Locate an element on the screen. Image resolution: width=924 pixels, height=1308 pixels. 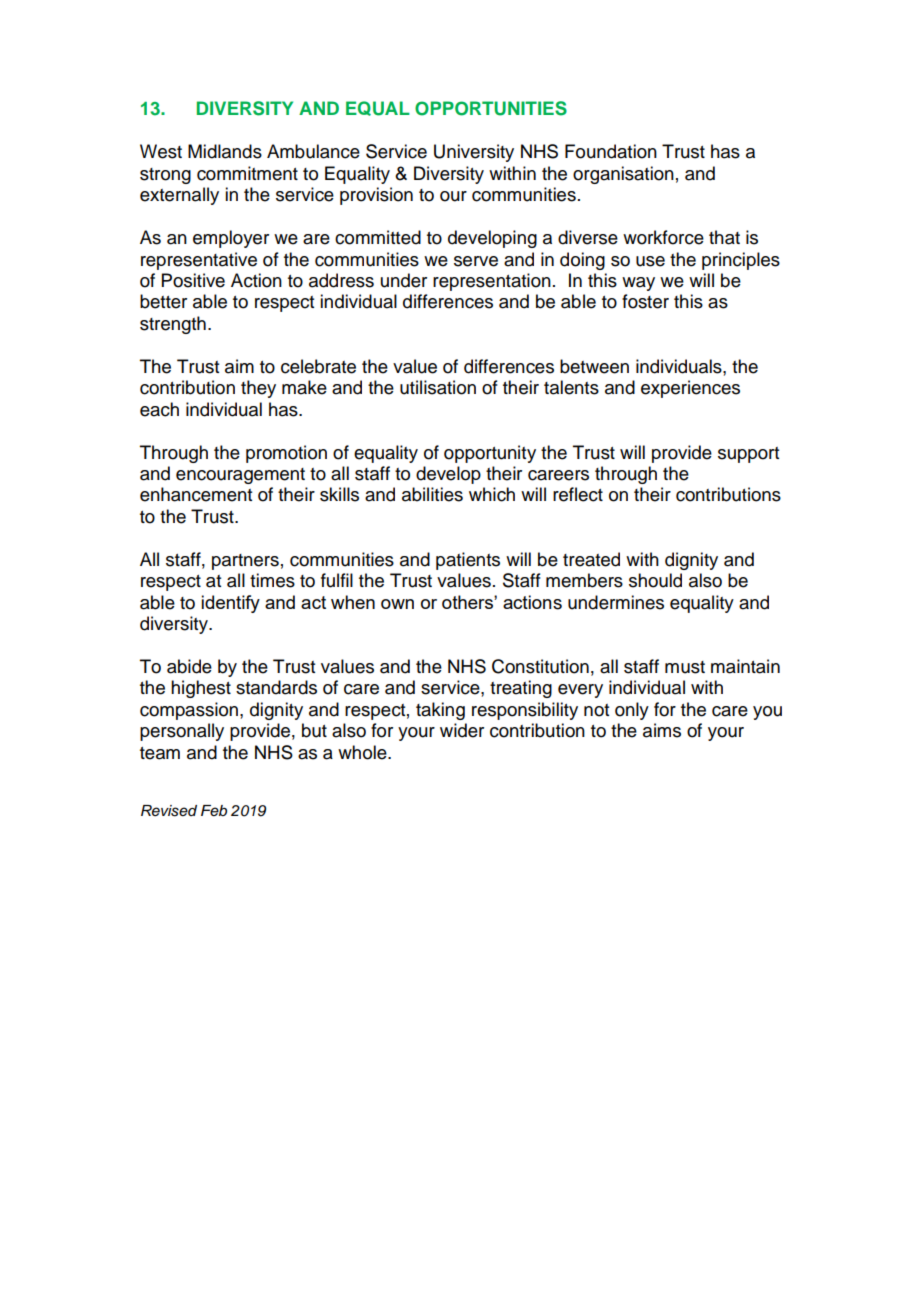
support is located at coordinates (748, 455).
